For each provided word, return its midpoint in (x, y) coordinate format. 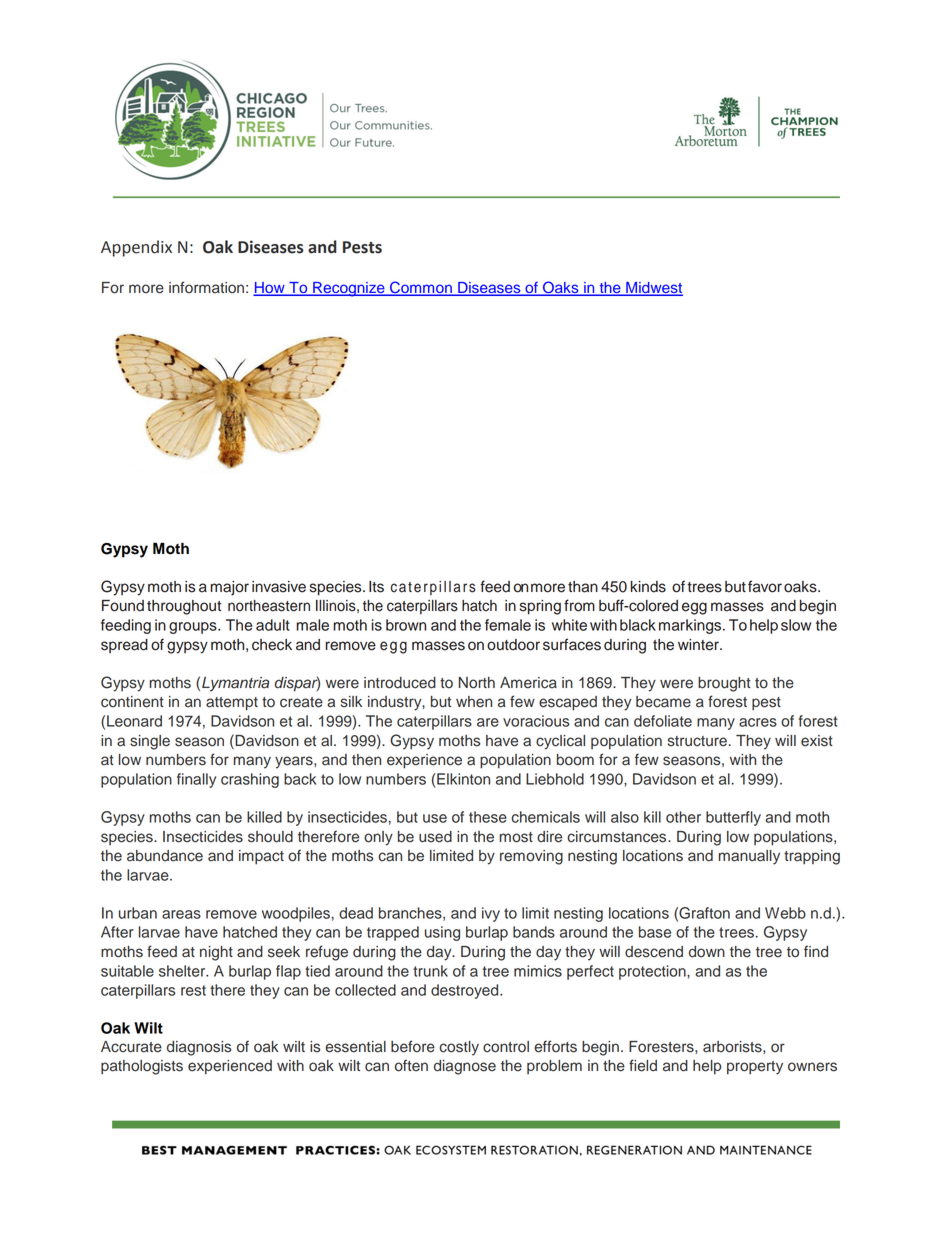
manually (749, 857)
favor (765, 586)
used (435, 837)
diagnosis (199, 1048)
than (583, 587)
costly (459, 1048)
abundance (165, 856)
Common (421, 288)
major (229, 588)
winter (699, 645)
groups (194, 628)
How (270, 289)
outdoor (513, 645)
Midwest (653, 289)
